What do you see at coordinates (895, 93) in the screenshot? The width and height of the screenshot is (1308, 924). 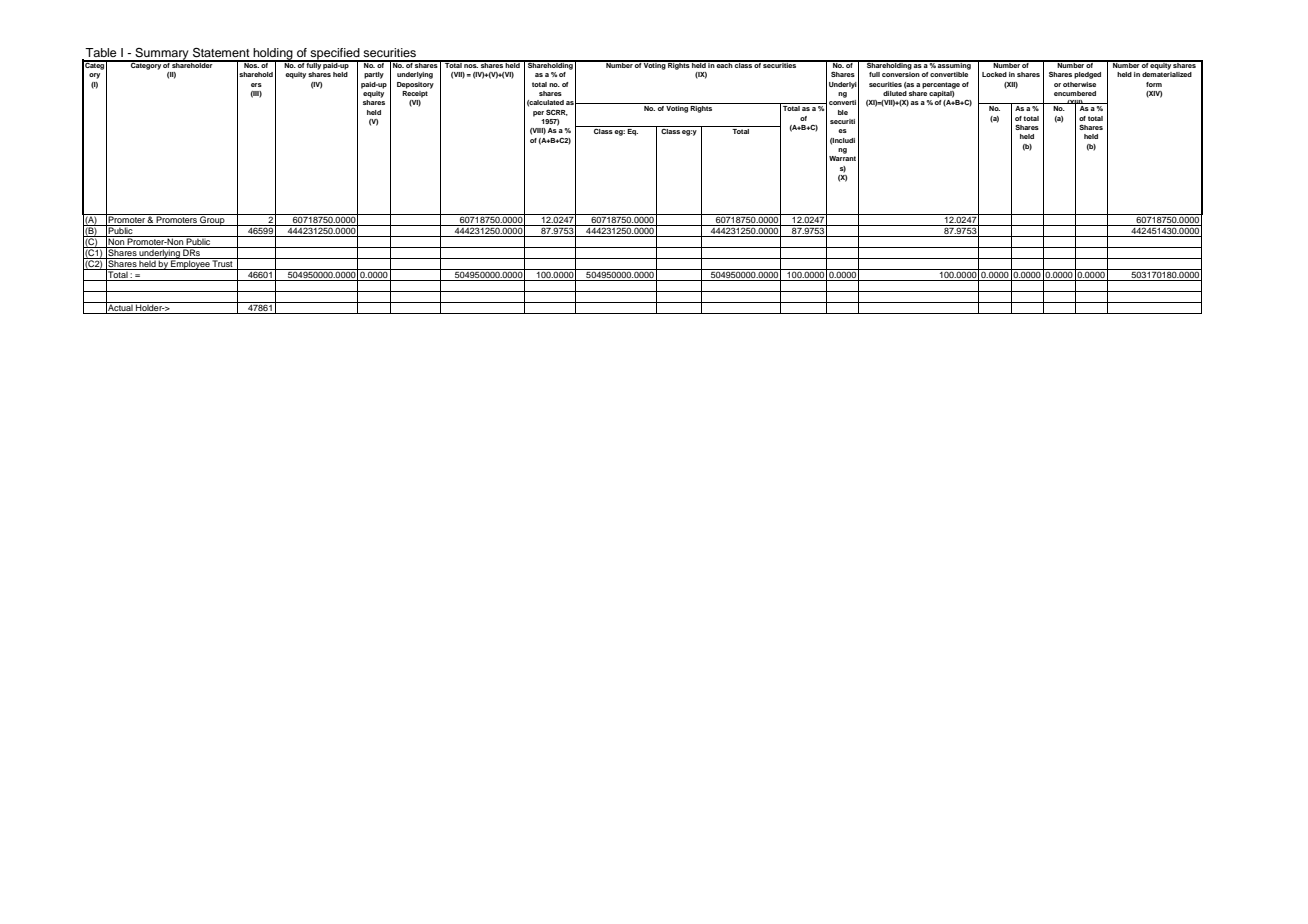 I see `diluted` at bounding box center [895, 93].
